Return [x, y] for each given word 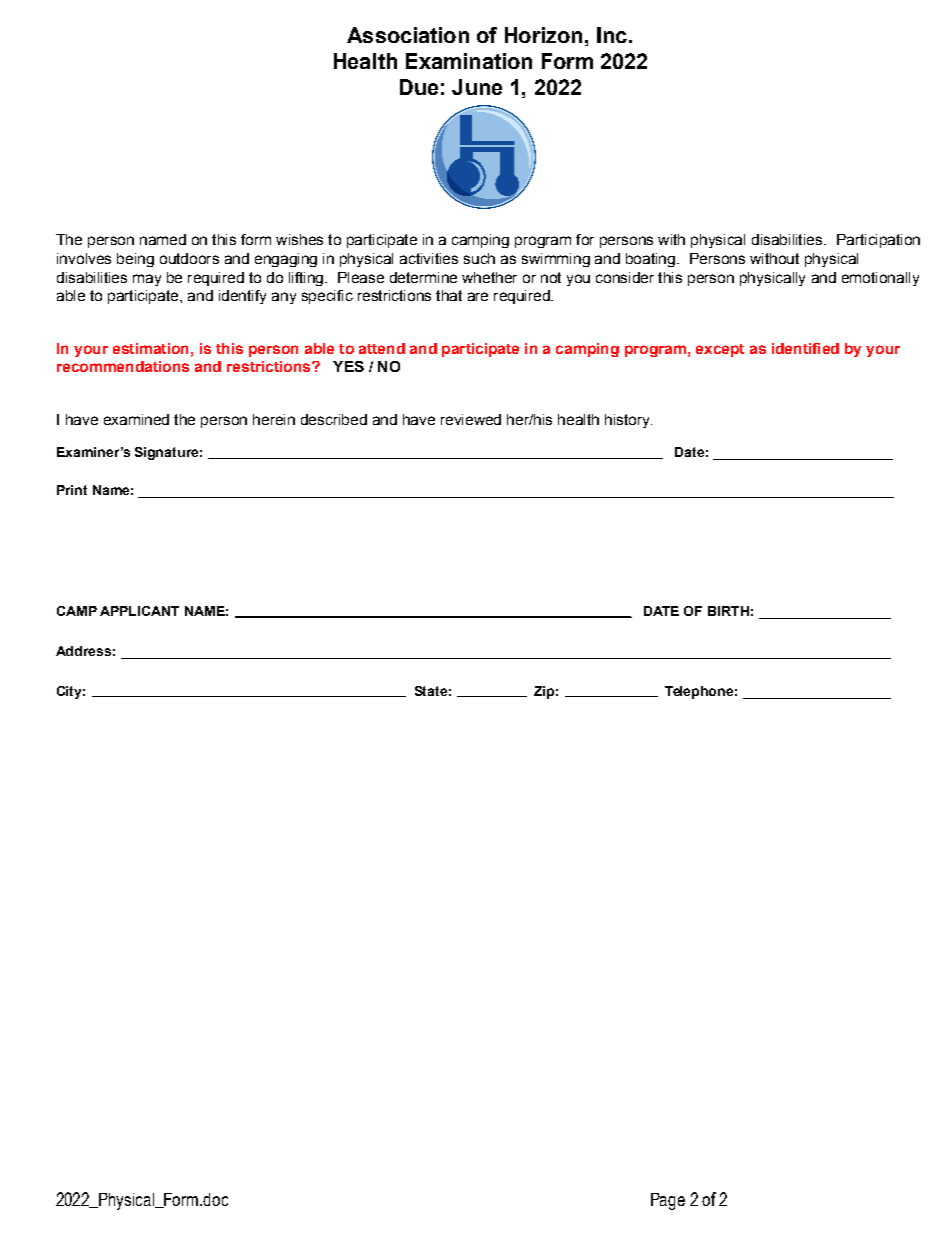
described [334, 419]
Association [408, 35]
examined [136, 419]
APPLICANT [139, 611]
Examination [469, 61]
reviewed [471, 419]
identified [805, 348]
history [628, 421]
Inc [612, 35]
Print [72, 490]
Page [668, 1201]
